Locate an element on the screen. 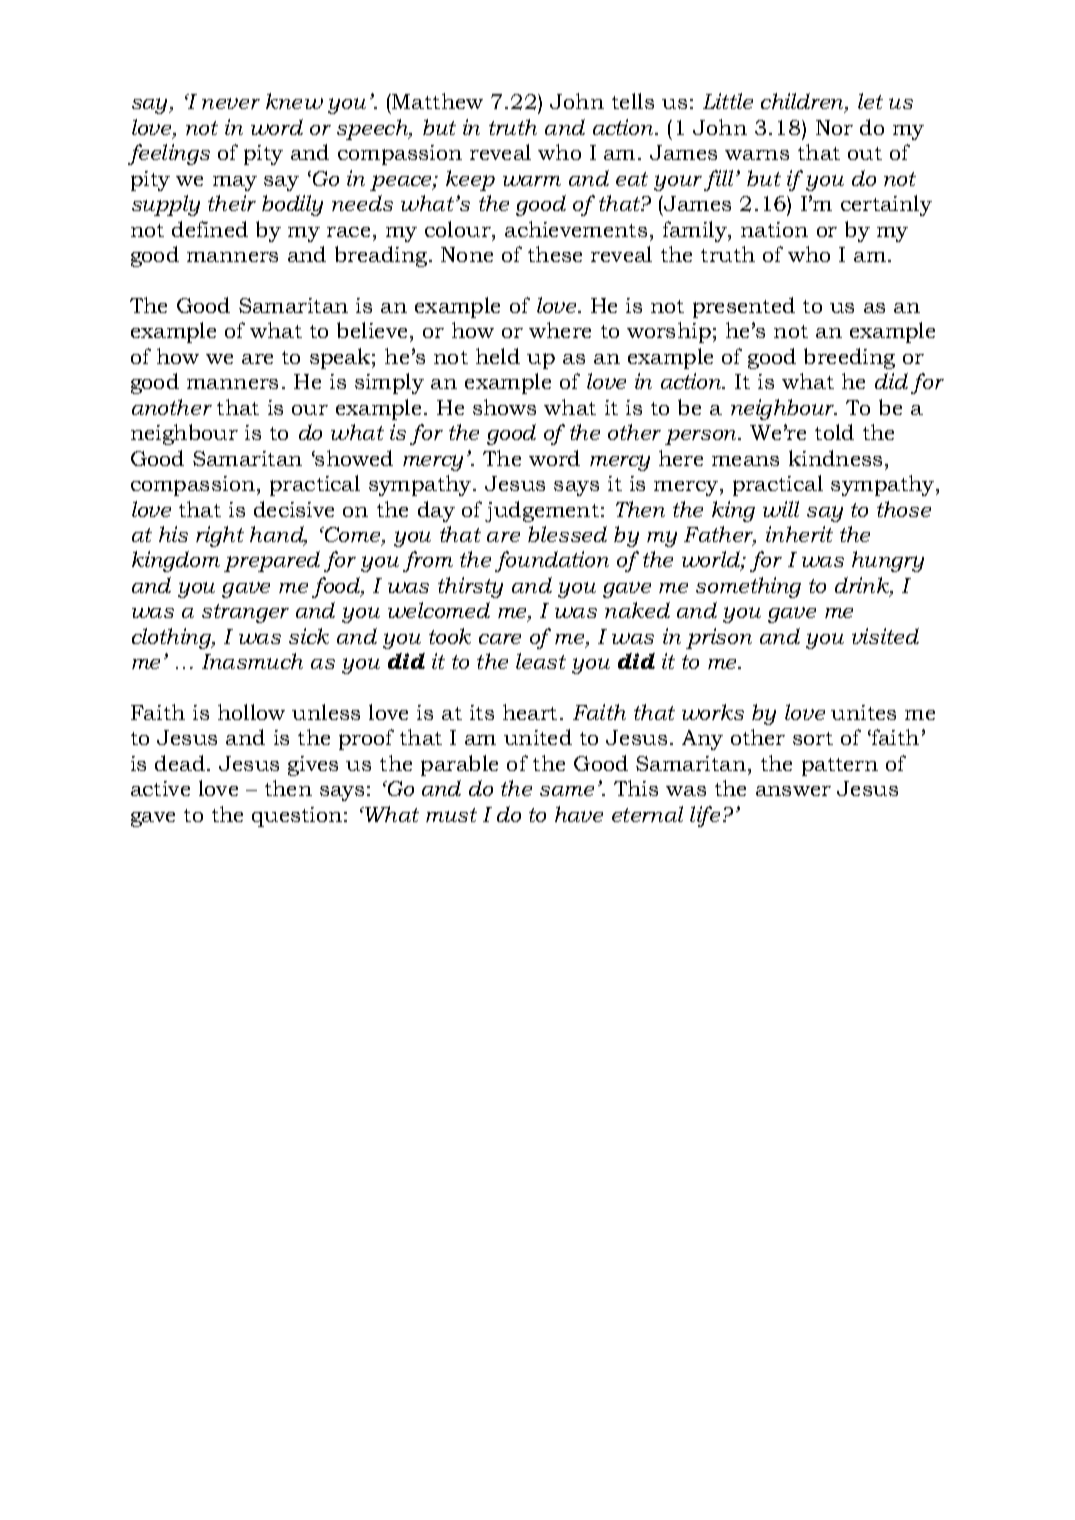 The height and width of the screenshot is (1520, 1075). Nor is located at coordinates (834, 127).
